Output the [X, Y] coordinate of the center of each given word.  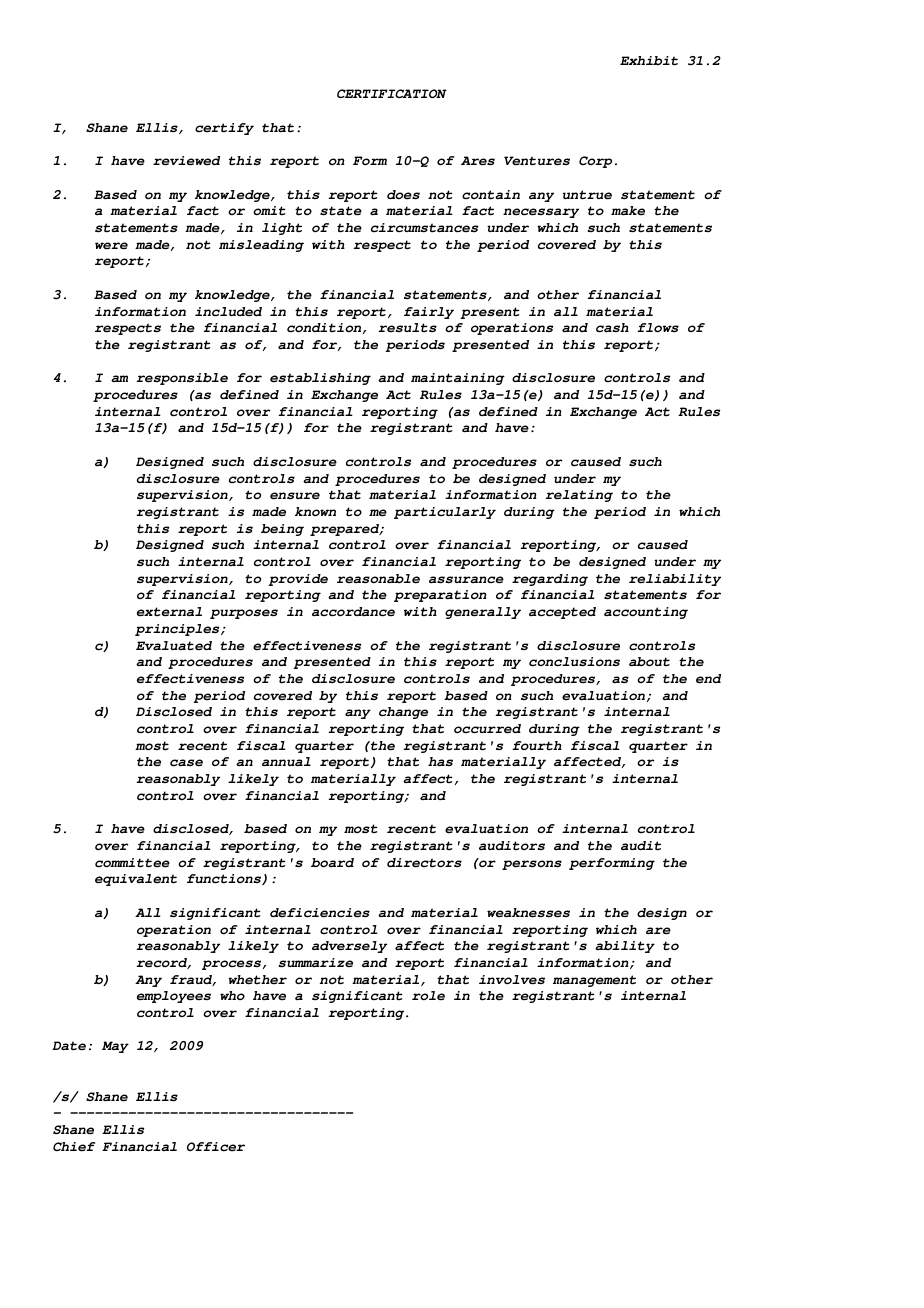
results [407, 328]
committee [132, 863]
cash [612, 328]
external [169, 612]
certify [224, 129]
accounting [646, 613]
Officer [216, 1146]
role [428, 996]
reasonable [378, 579]
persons [532, 865]
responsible [182, 379]
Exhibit [649, 61]
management [594, 981]
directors [424, 863]
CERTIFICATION [392, 93]
